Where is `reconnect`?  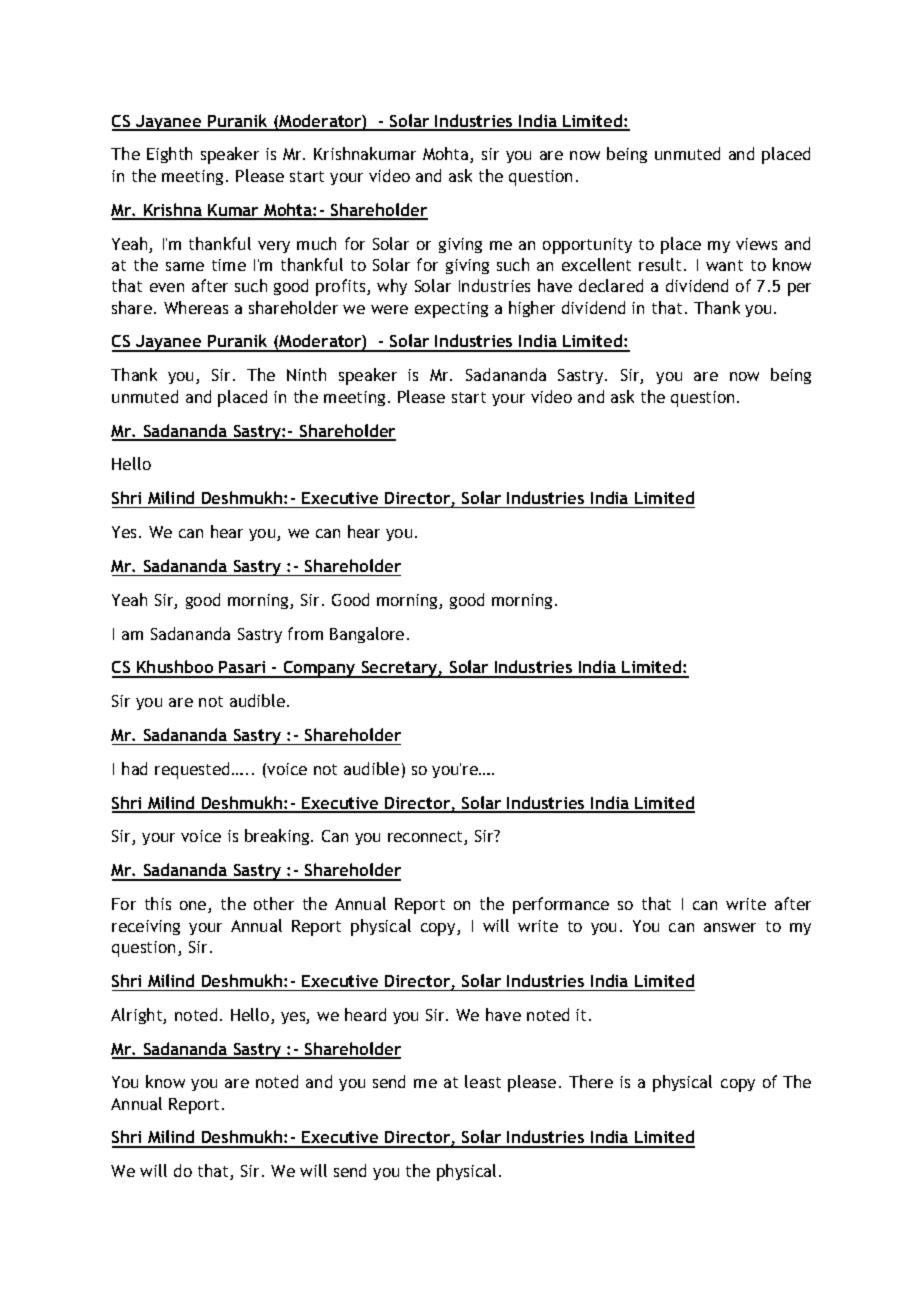
reconnect is located at coordinates (426, 838).
